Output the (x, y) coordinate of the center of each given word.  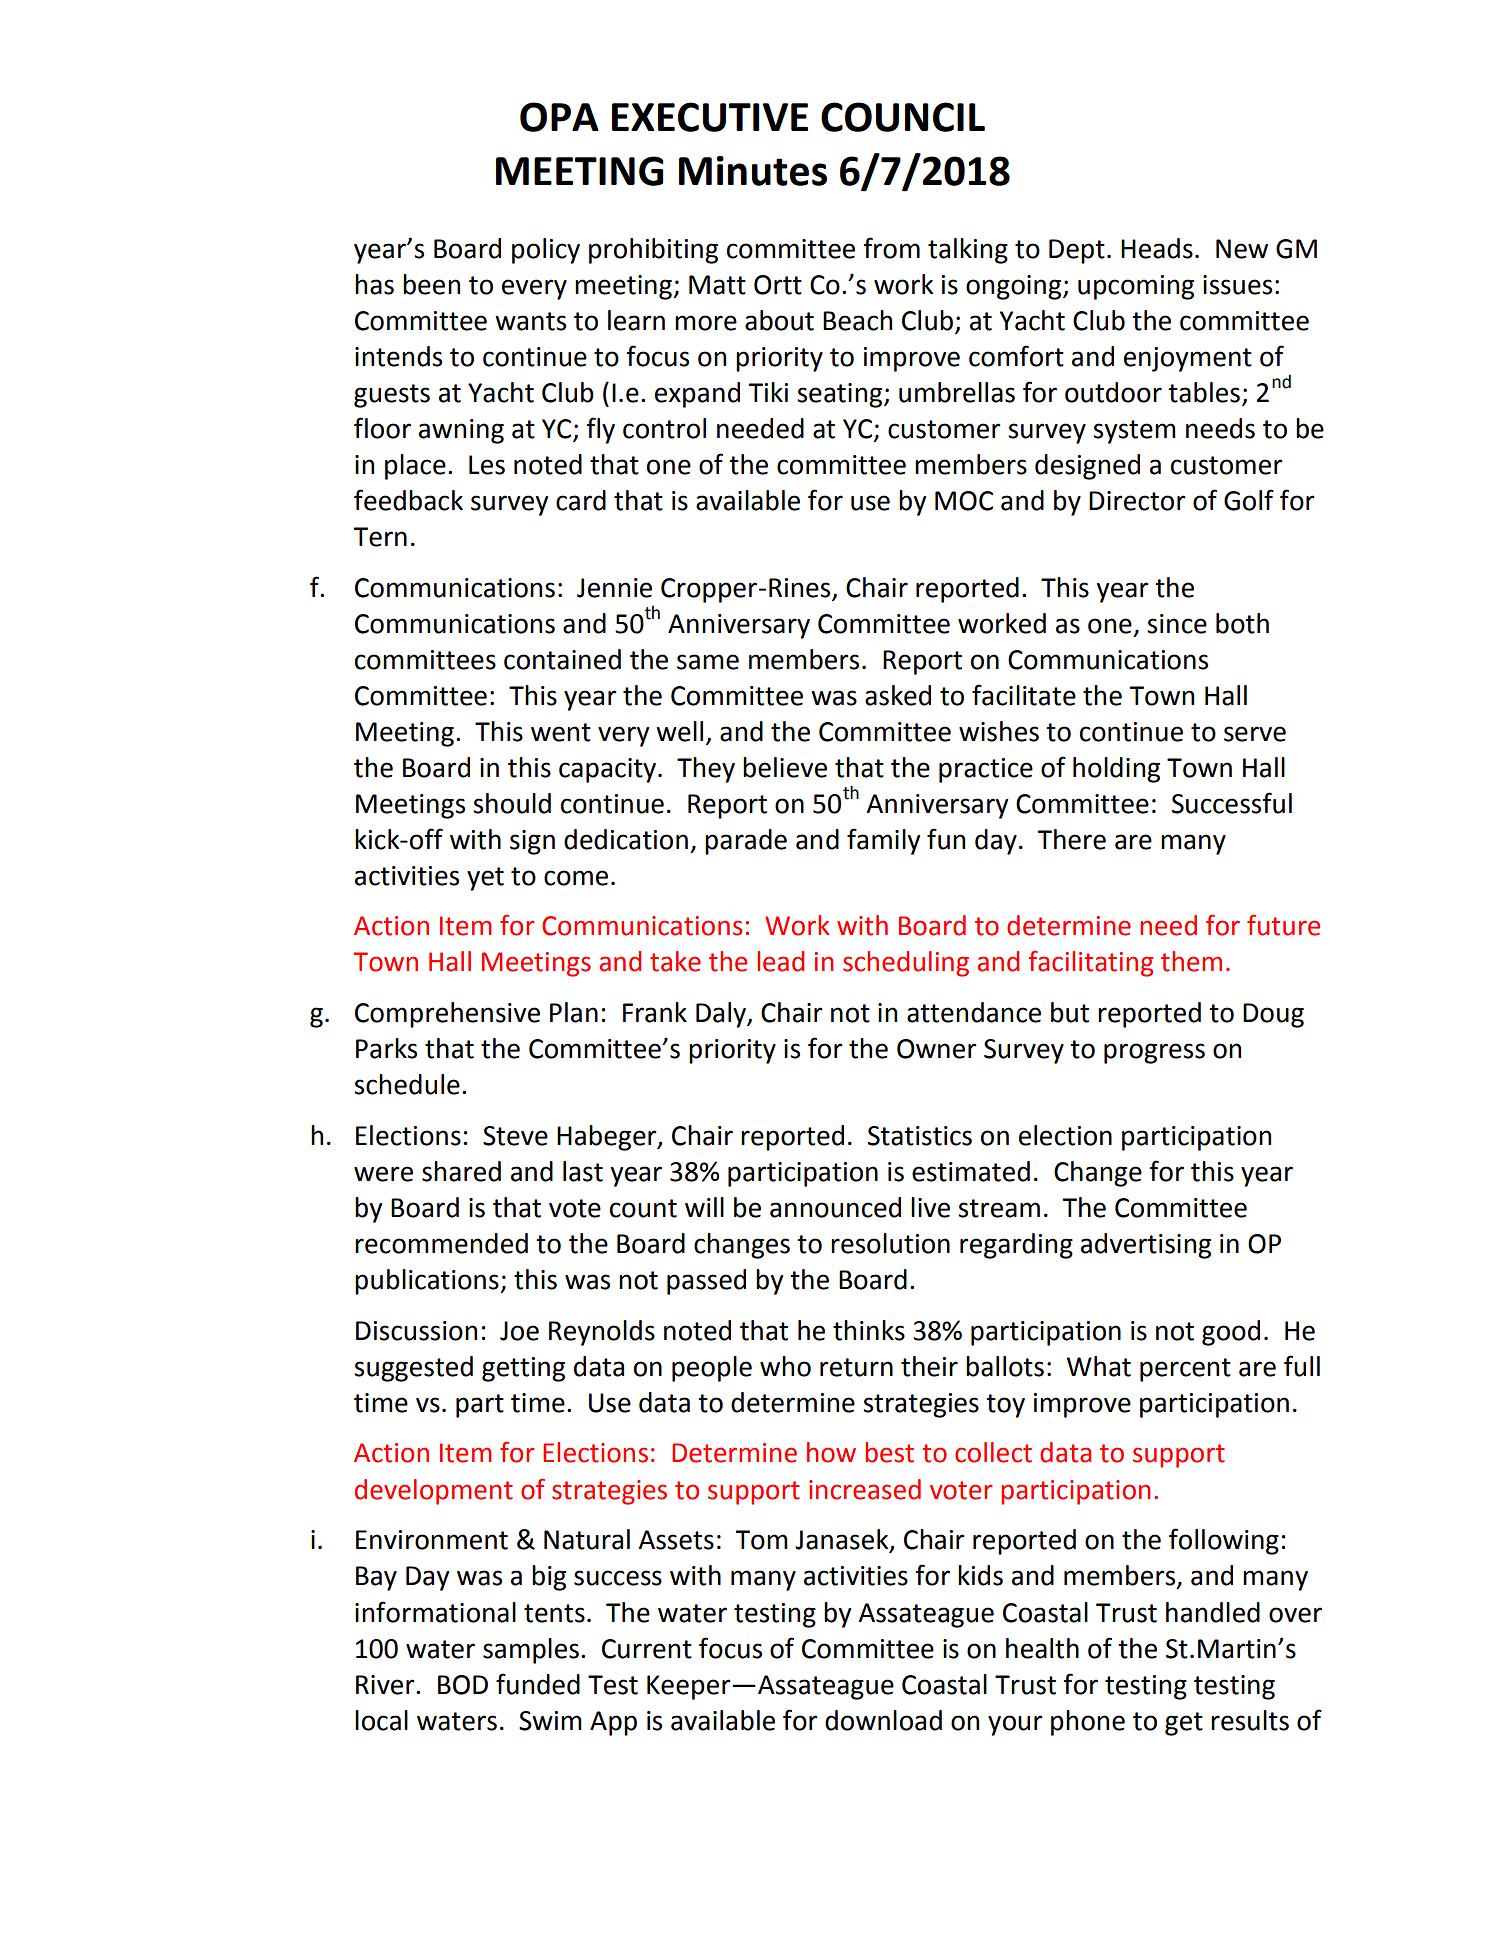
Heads (1157, 248)
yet (485, 879)
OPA (559, 117)
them (1191, 961)
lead (780, 961)
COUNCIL (903, 117)
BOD (463, 1685)
